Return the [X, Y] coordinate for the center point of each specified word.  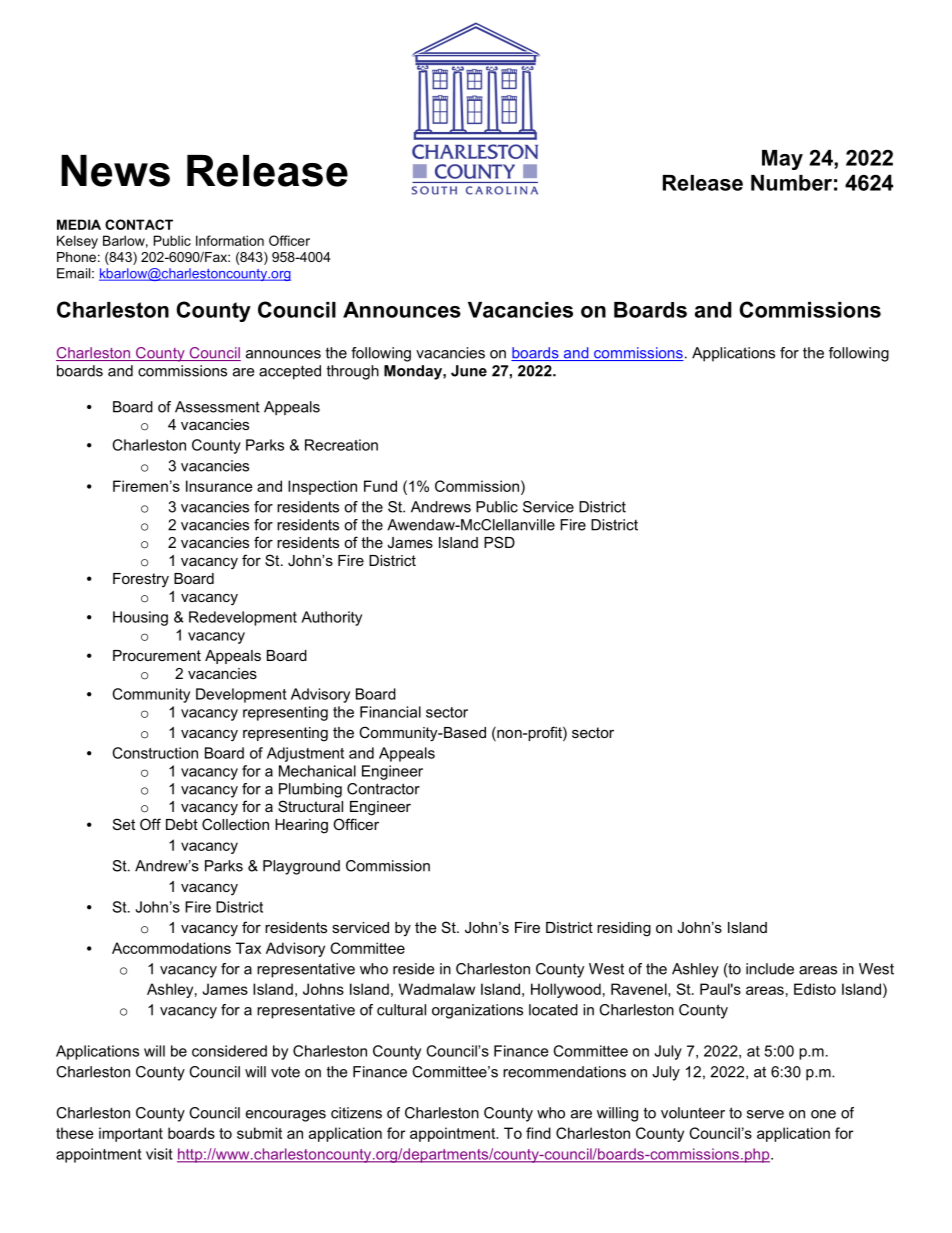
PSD [499, 542]
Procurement [157, 655]
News [115, 171]
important [131, 1134]
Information [230, 240]
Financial [390, 712]
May [782, 160]
